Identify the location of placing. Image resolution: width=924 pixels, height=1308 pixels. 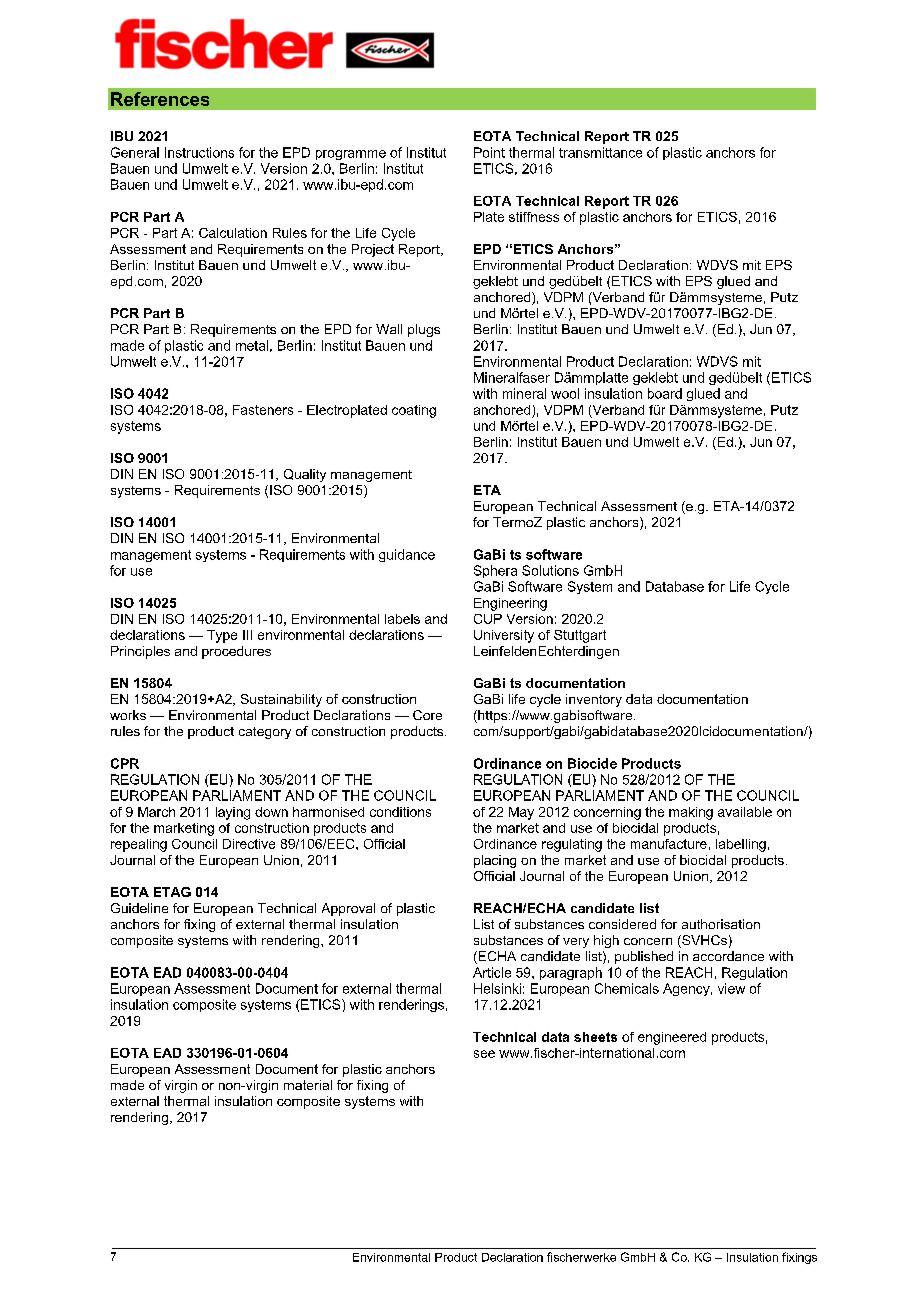
(495, 861).
